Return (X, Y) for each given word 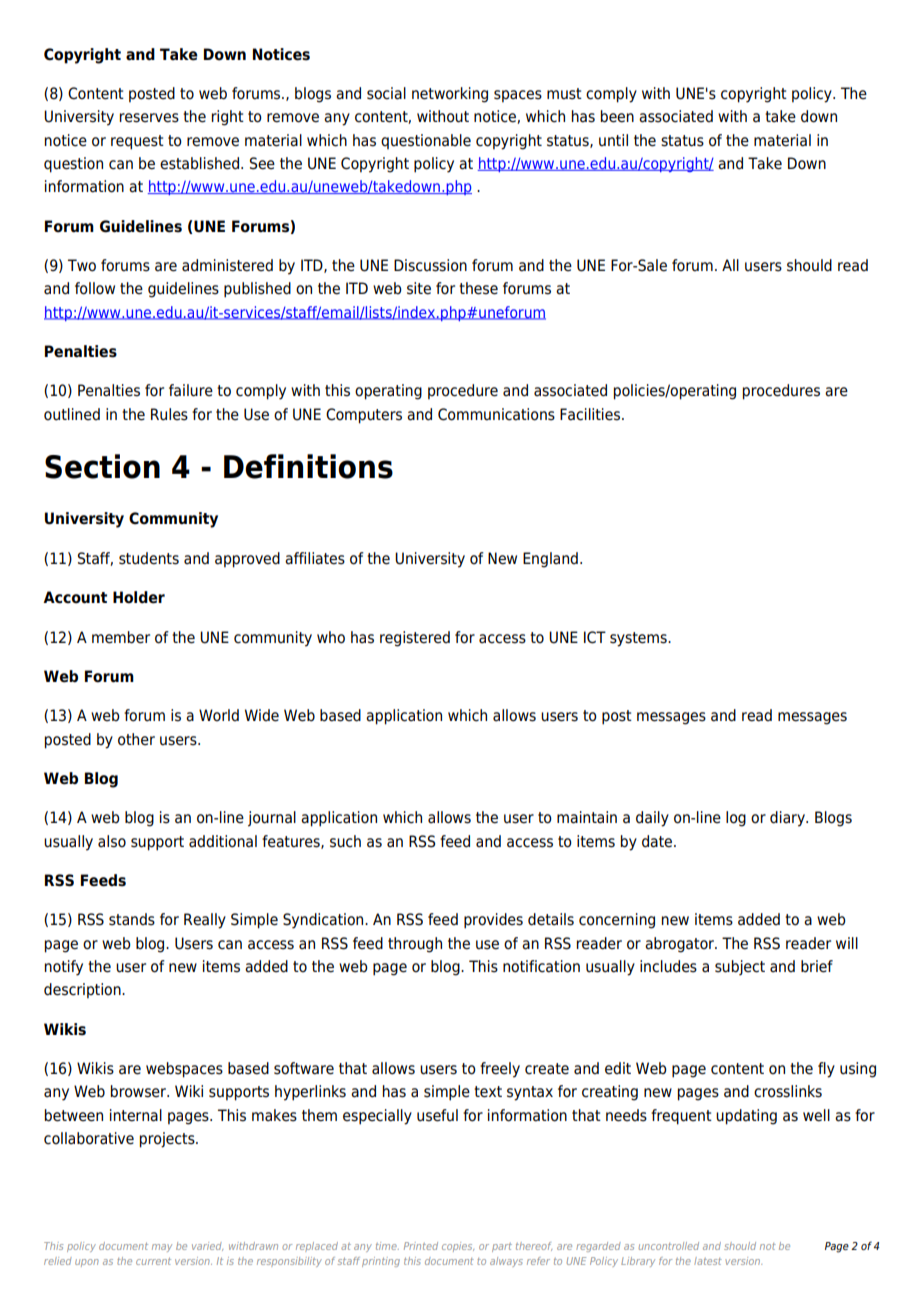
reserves (149, 118)
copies (458, 1247)
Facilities (591, 414)
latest (708, 1261)
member (121, 637)
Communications (496, 414)
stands (132, 919)
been (617, 116)
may (162, 1248)
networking (450, 95)
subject (740, 967)
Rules (169, 414)
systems (639, 639)
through (415, 945)
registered (415, 639)
